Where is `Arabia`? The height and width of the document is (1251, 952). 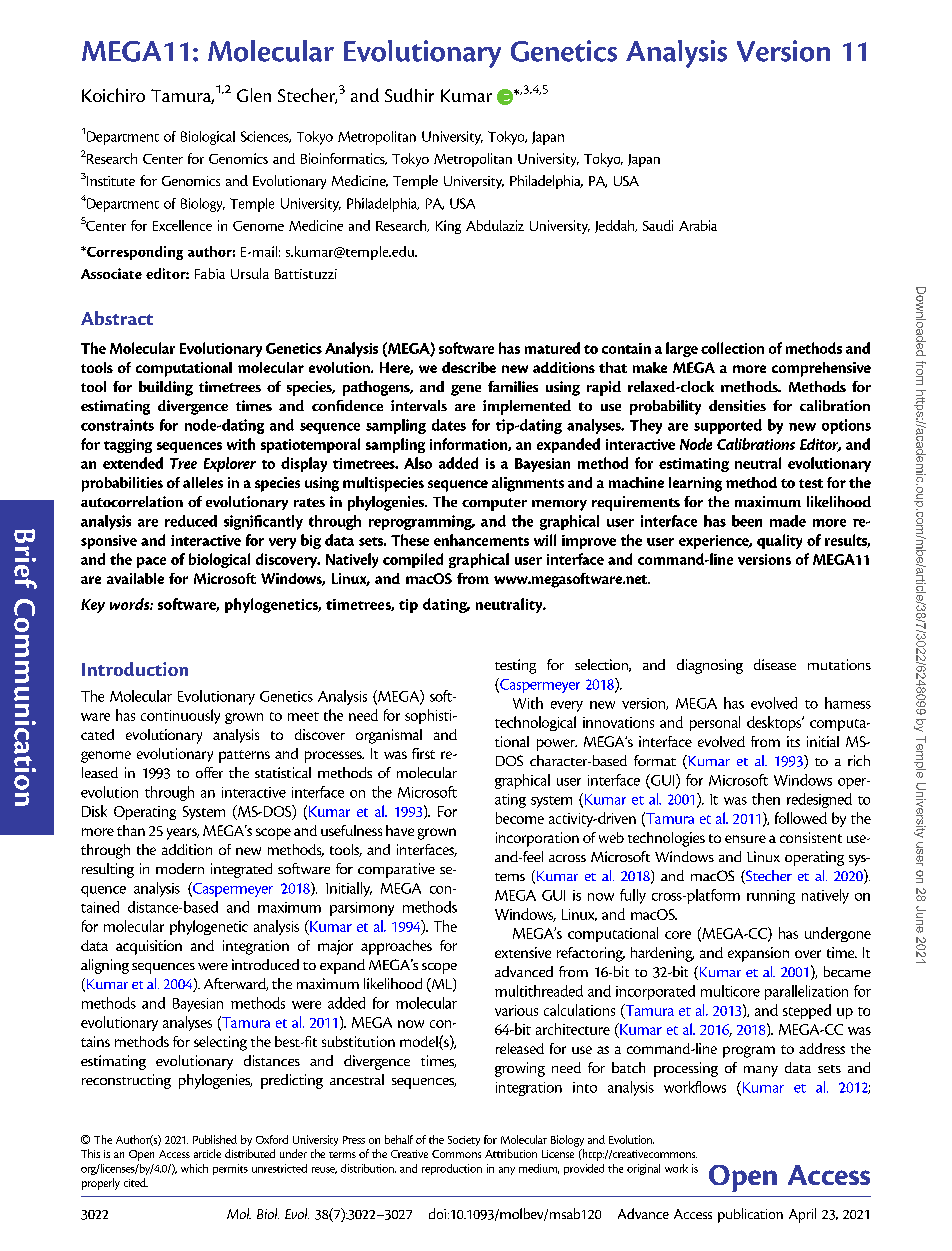
Arabia is located at coordinates (698, 225).
